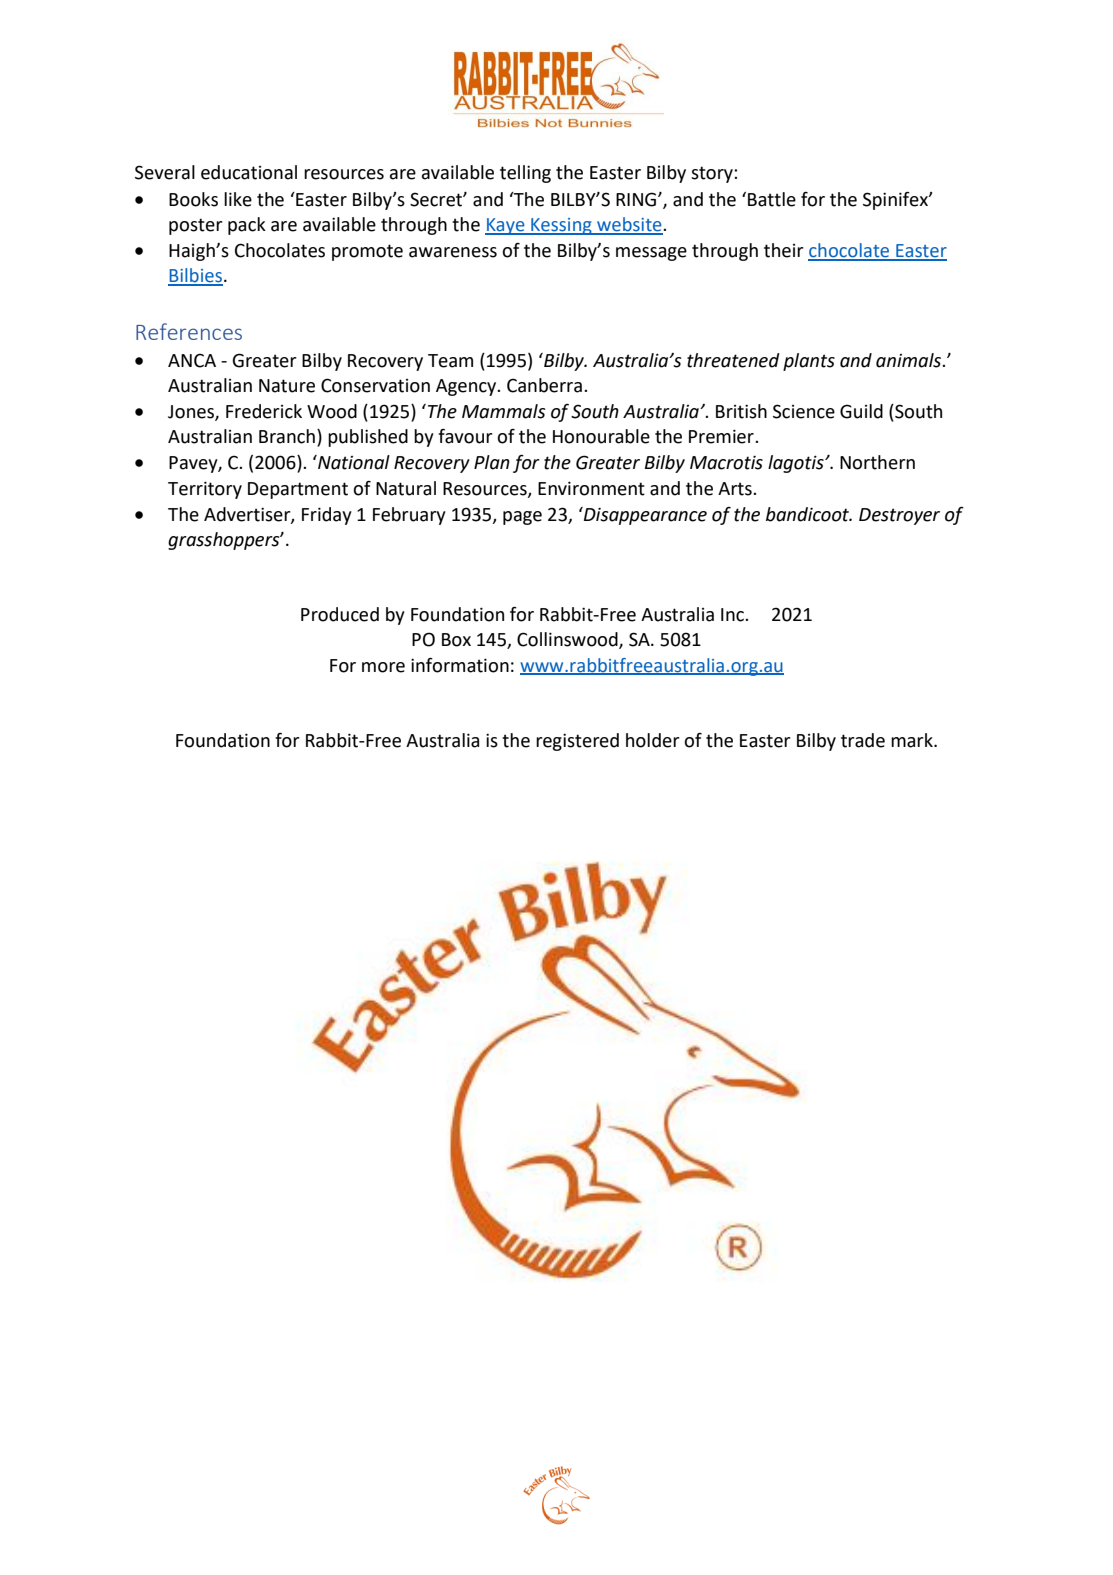 Image resolution: width=1113 pixels, height=1575 pixels. I want to click on Northern, so click(877, 462).
